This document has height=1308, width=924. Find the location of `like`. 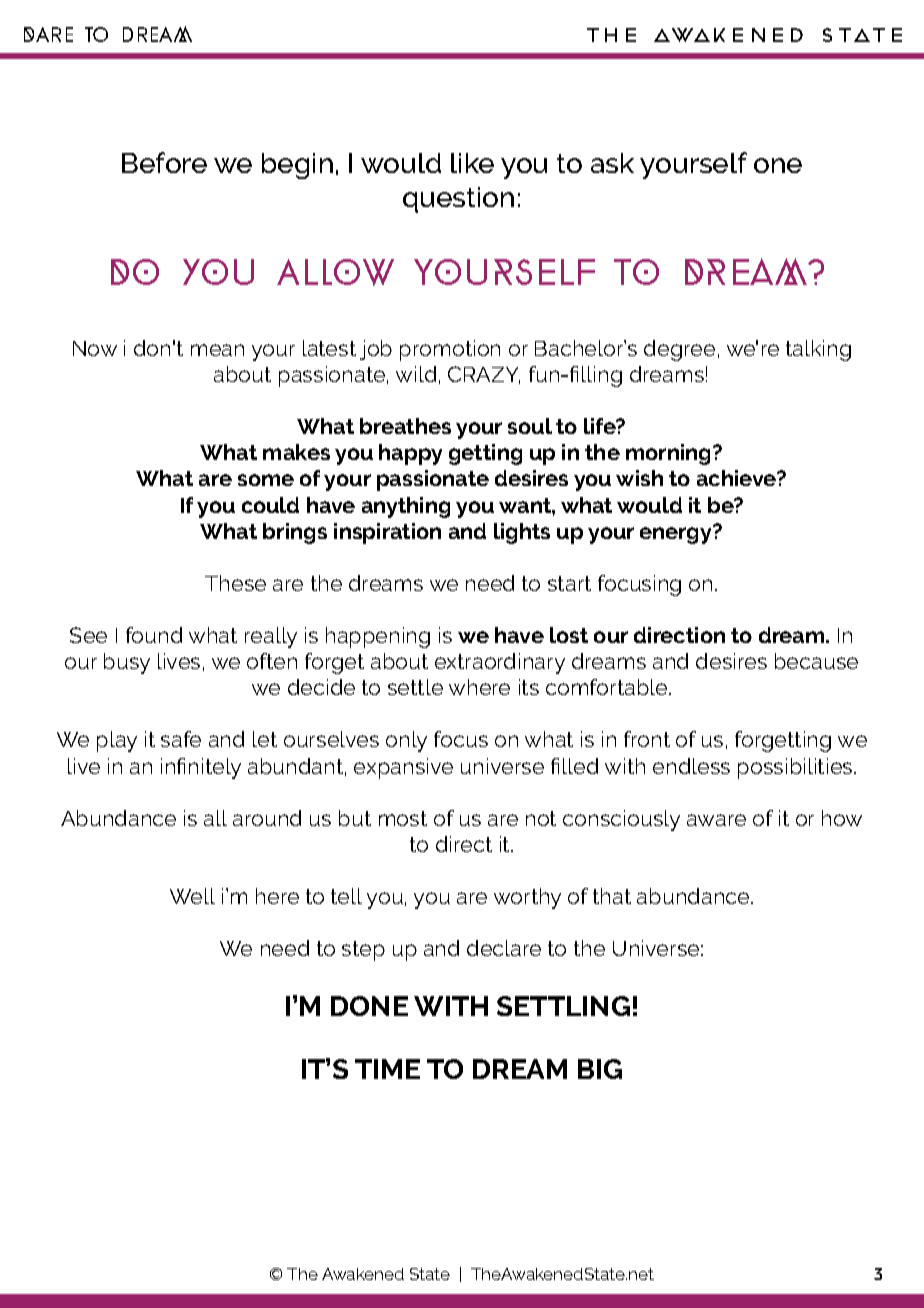

like is located at coordinates (472, 163).
